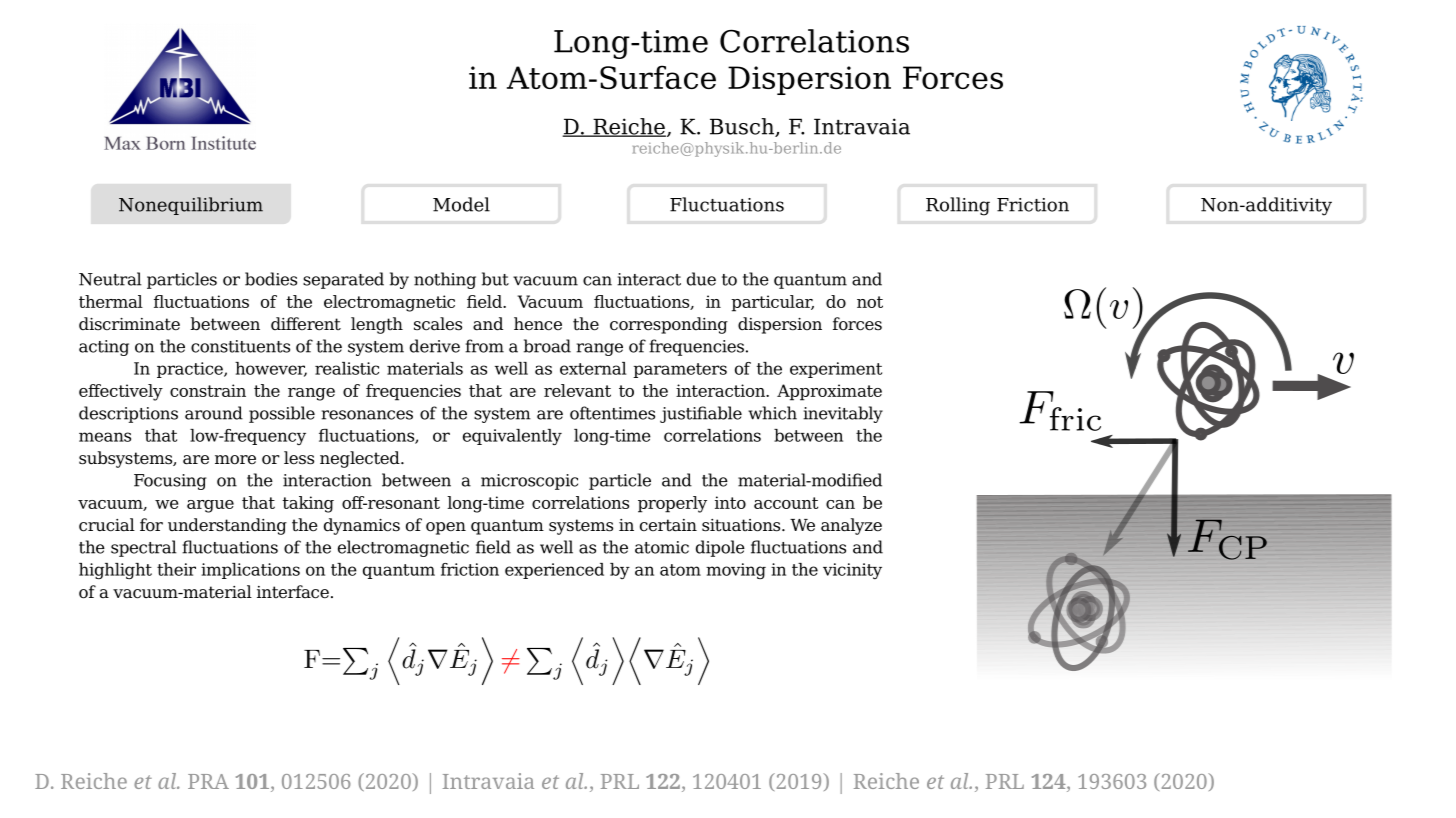 The width and height of the image is (1456, 818). Describe the element at coordinates (512, 437) in the image. I see `equivalently` at that location.
